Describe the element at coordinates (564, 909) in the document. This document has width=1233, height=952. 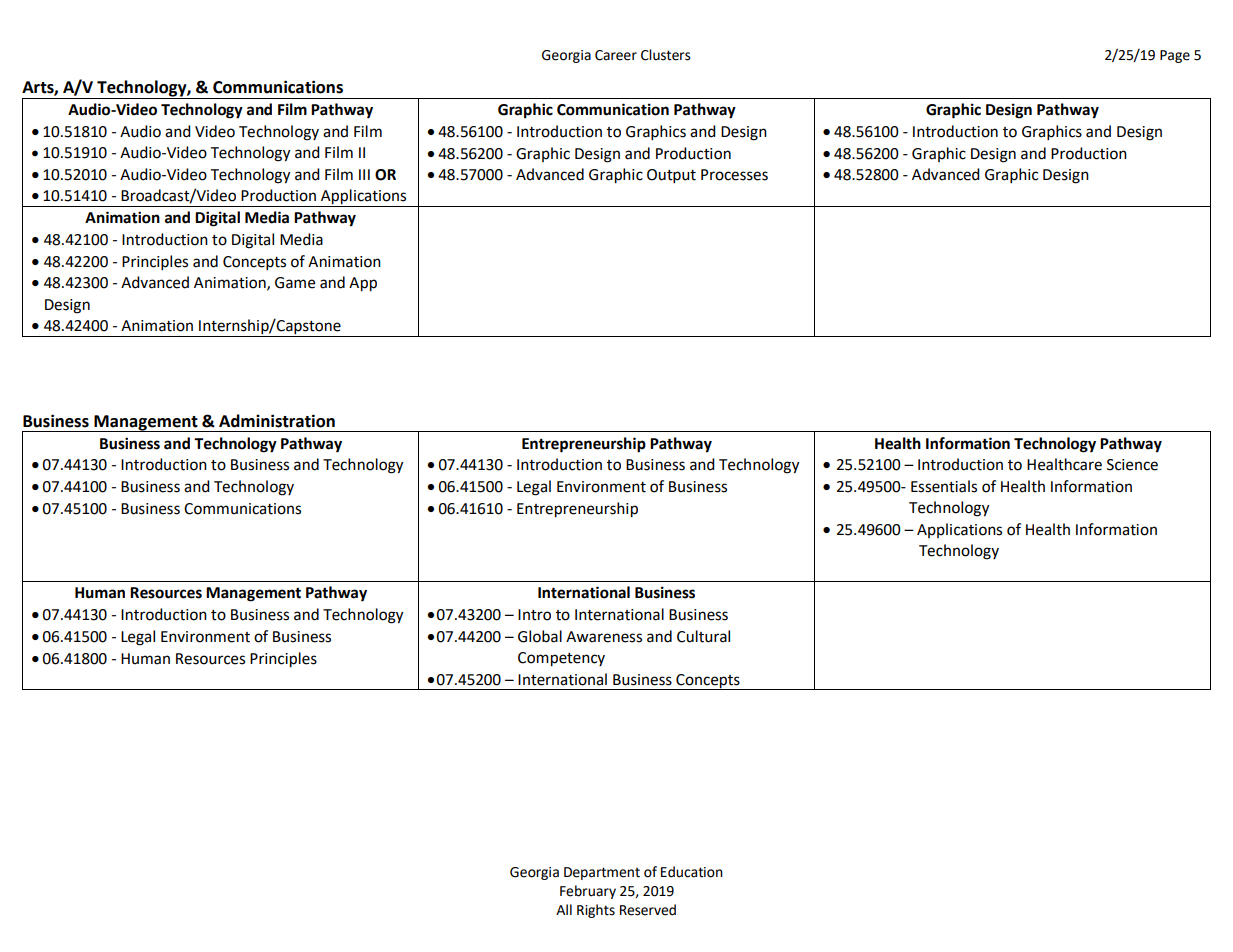
I see `All` at that location.
